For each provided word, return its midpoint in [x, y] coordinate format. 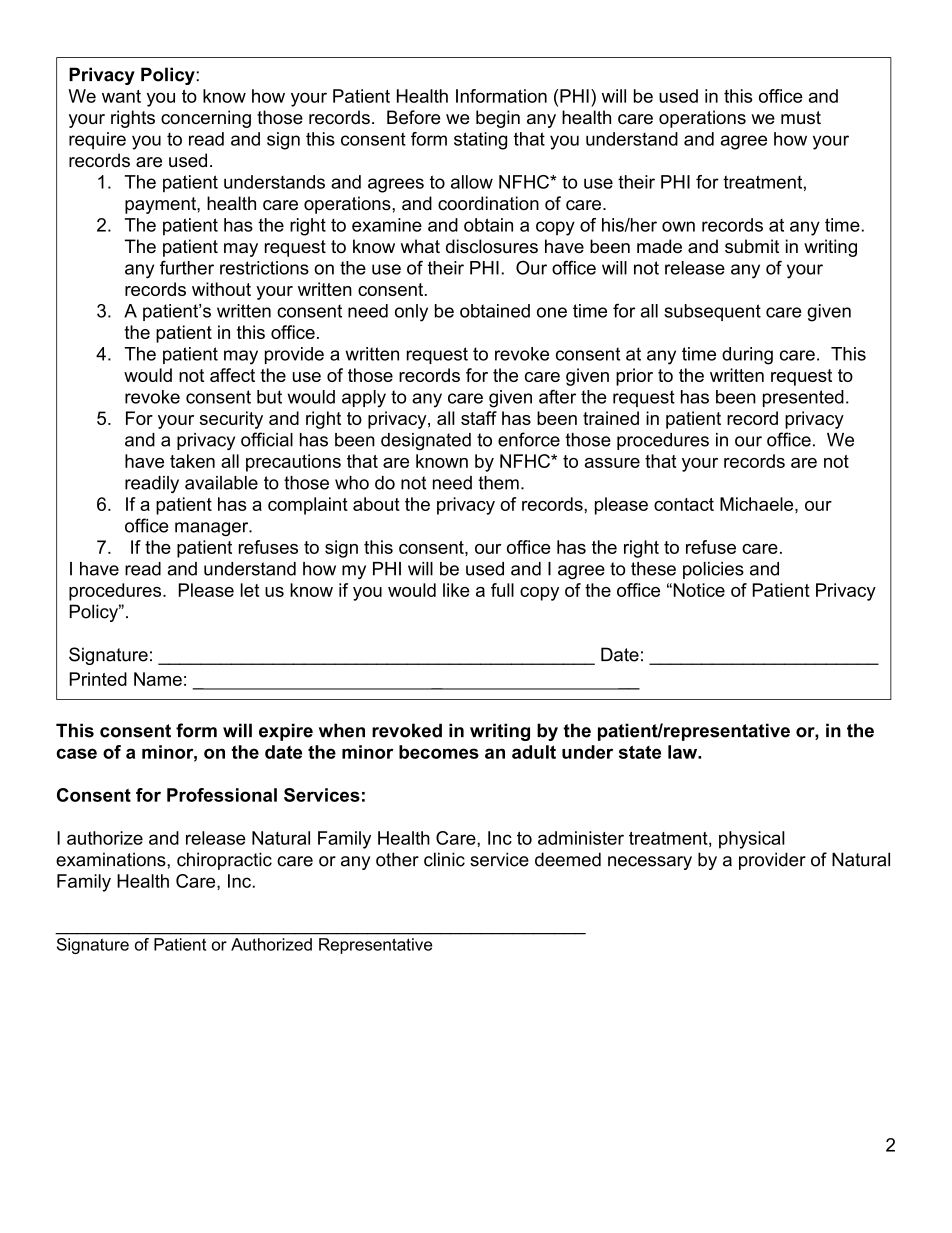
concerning [206, 119]
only [411, 313]
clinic [444, 859]
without [221, 289]
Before [413, 117]
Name [158, 679]
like [456, 590]
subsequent [712, 312]
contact [684, 504]
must [801, 118]
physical [752, 840]
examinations [112, 859]
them [498, 483]
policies [713, 570]
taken [192, 461]
